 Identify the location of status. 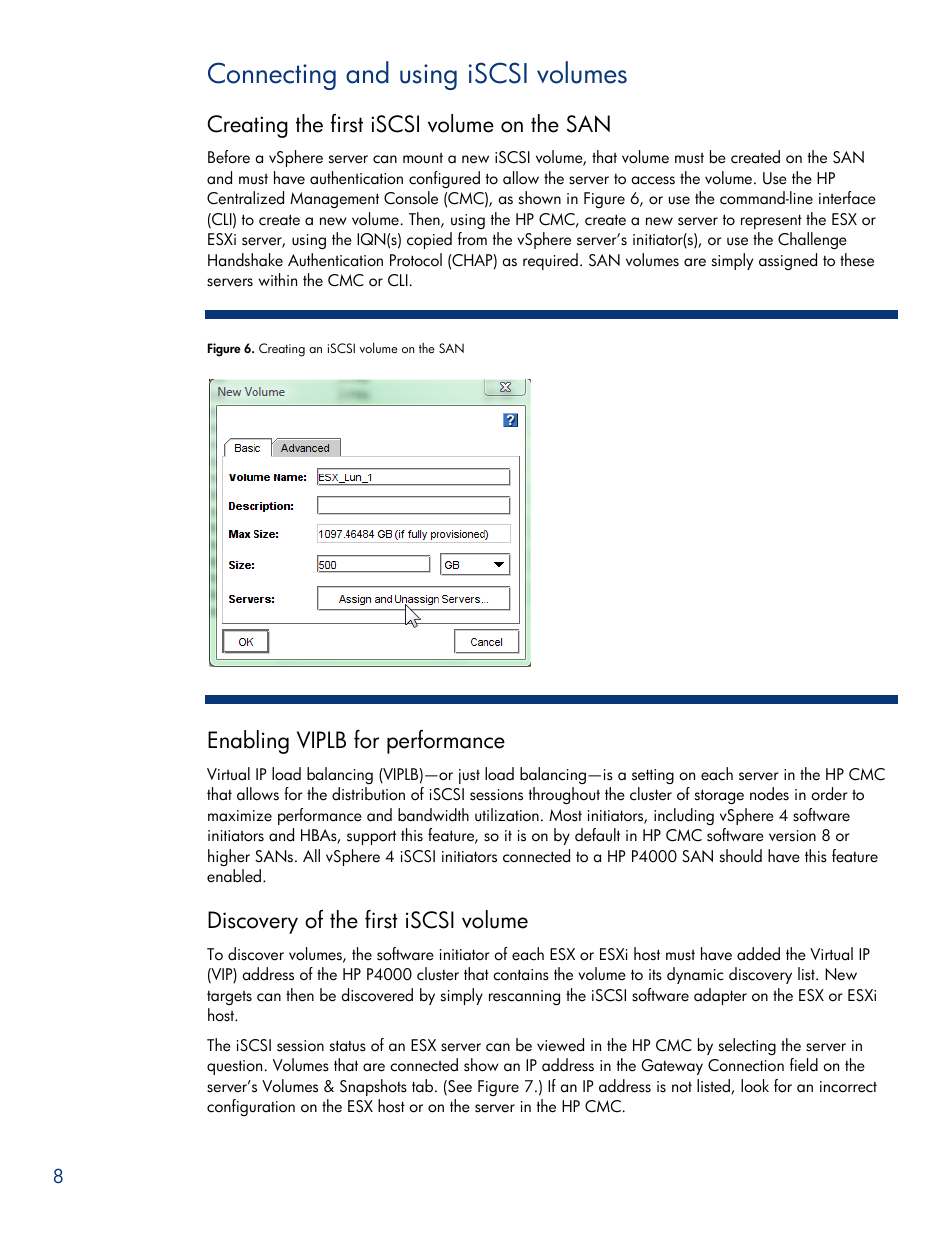
(348, 1046).
